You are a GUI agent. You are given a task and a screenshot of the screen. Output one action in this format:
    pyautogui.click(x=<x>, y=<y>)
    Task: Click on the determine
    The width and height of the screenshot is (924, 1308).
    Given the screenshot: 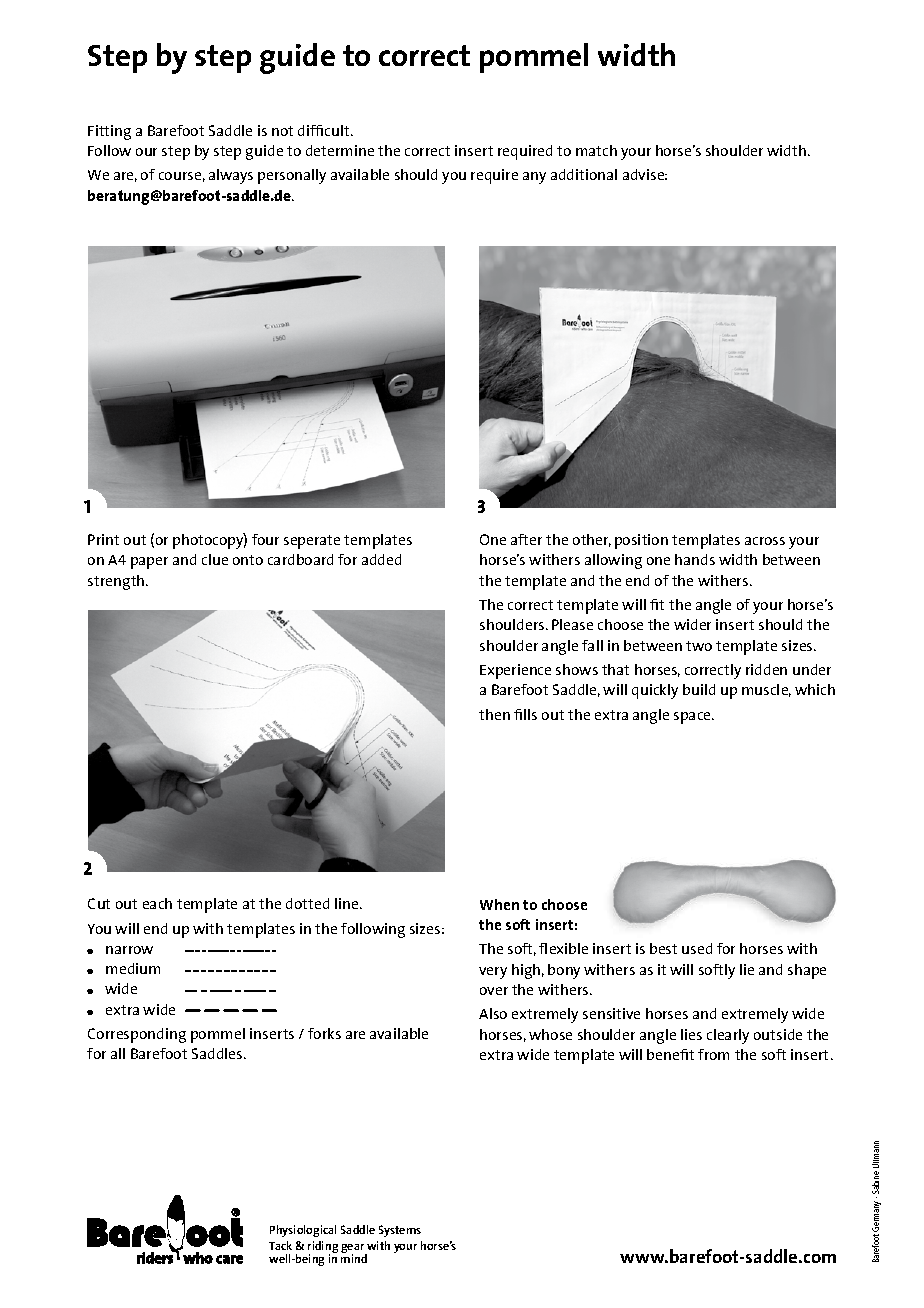 What is the action you would take?
    pyautogui.click(x=340, y=150)
